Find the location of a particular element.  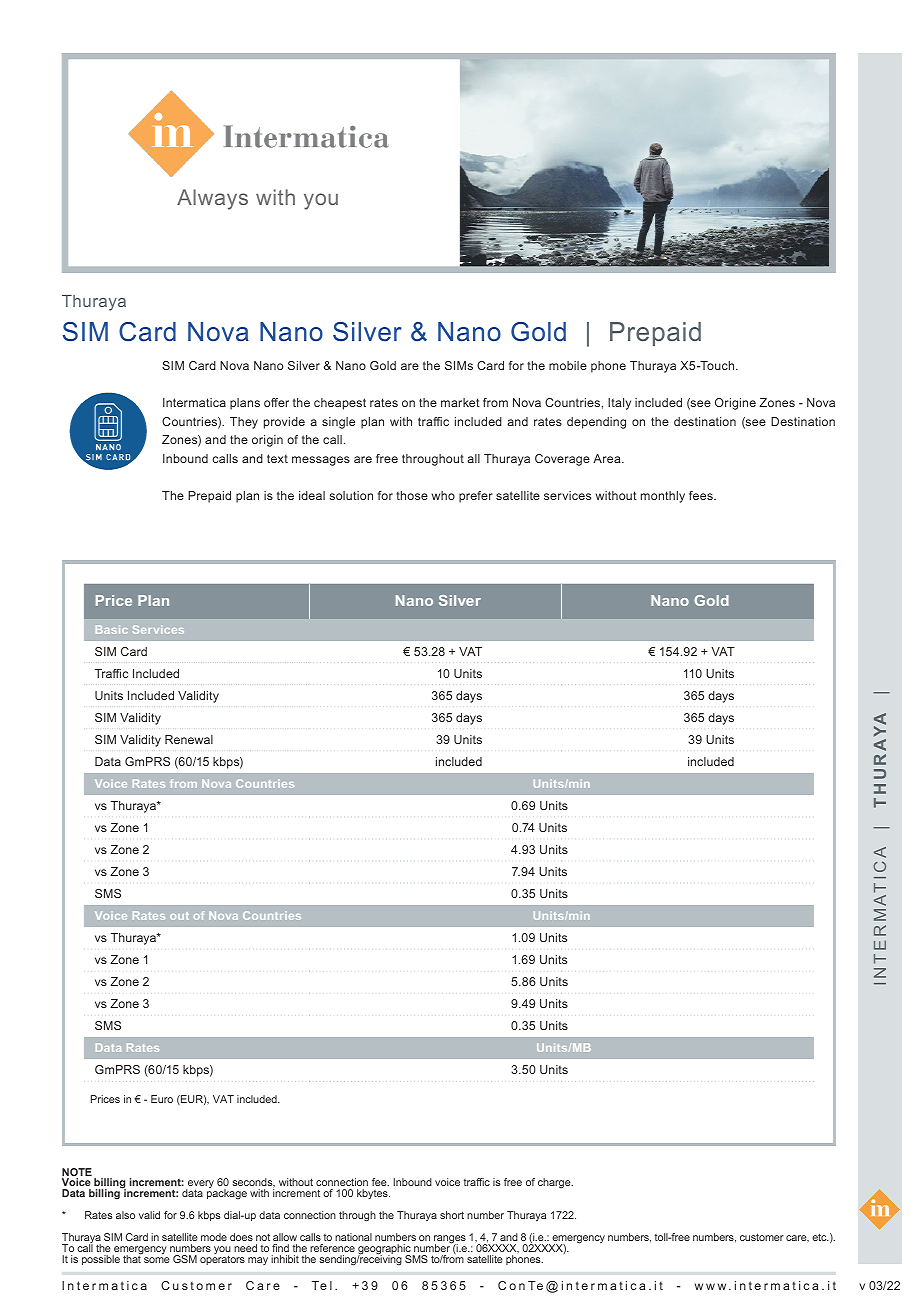

Always is located at coordinates (212, 199).
